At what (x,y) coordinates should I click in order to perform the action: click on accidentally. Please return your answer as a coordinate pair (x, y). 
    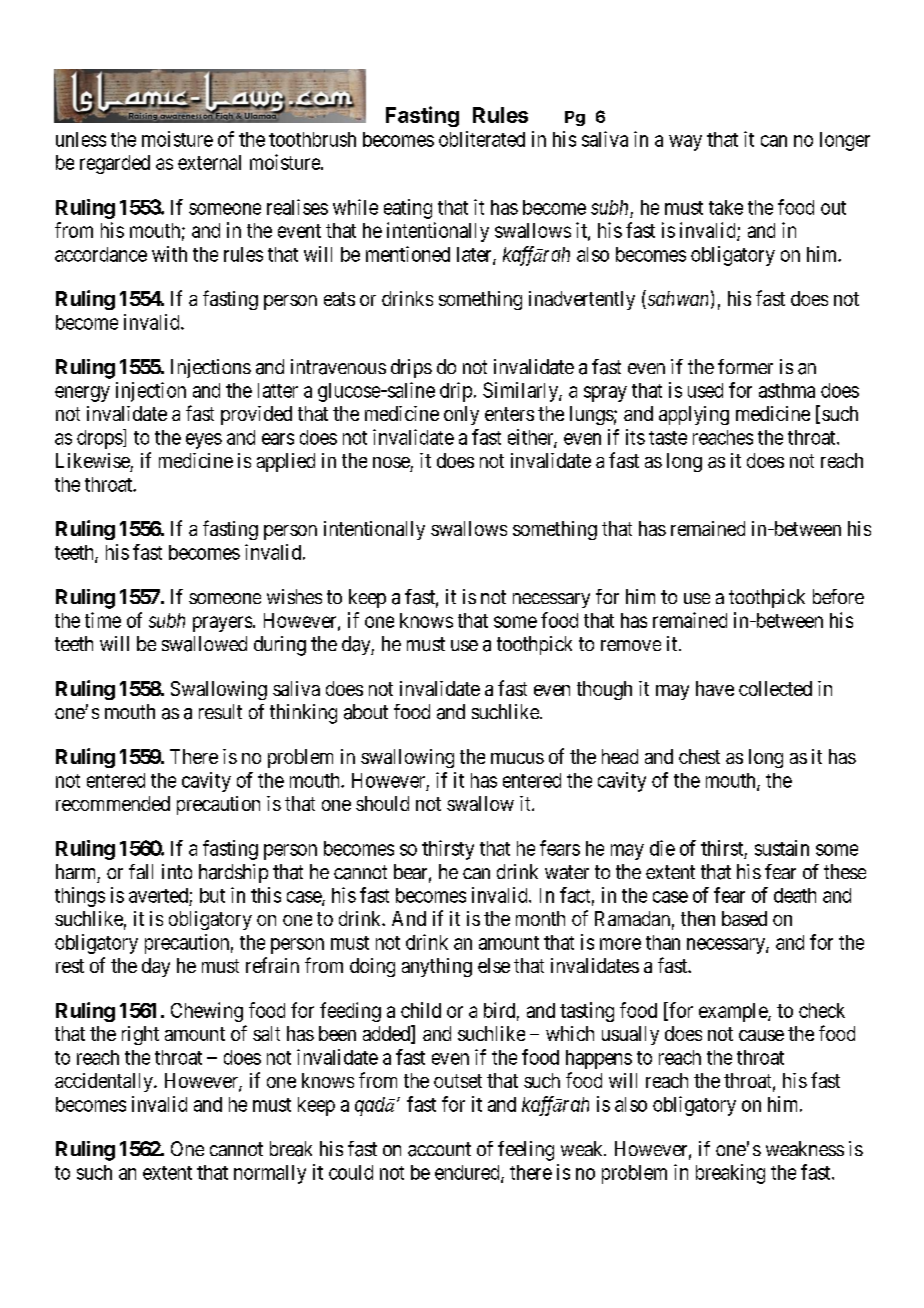
    Looking at the image, I should click on (105, 1082).
